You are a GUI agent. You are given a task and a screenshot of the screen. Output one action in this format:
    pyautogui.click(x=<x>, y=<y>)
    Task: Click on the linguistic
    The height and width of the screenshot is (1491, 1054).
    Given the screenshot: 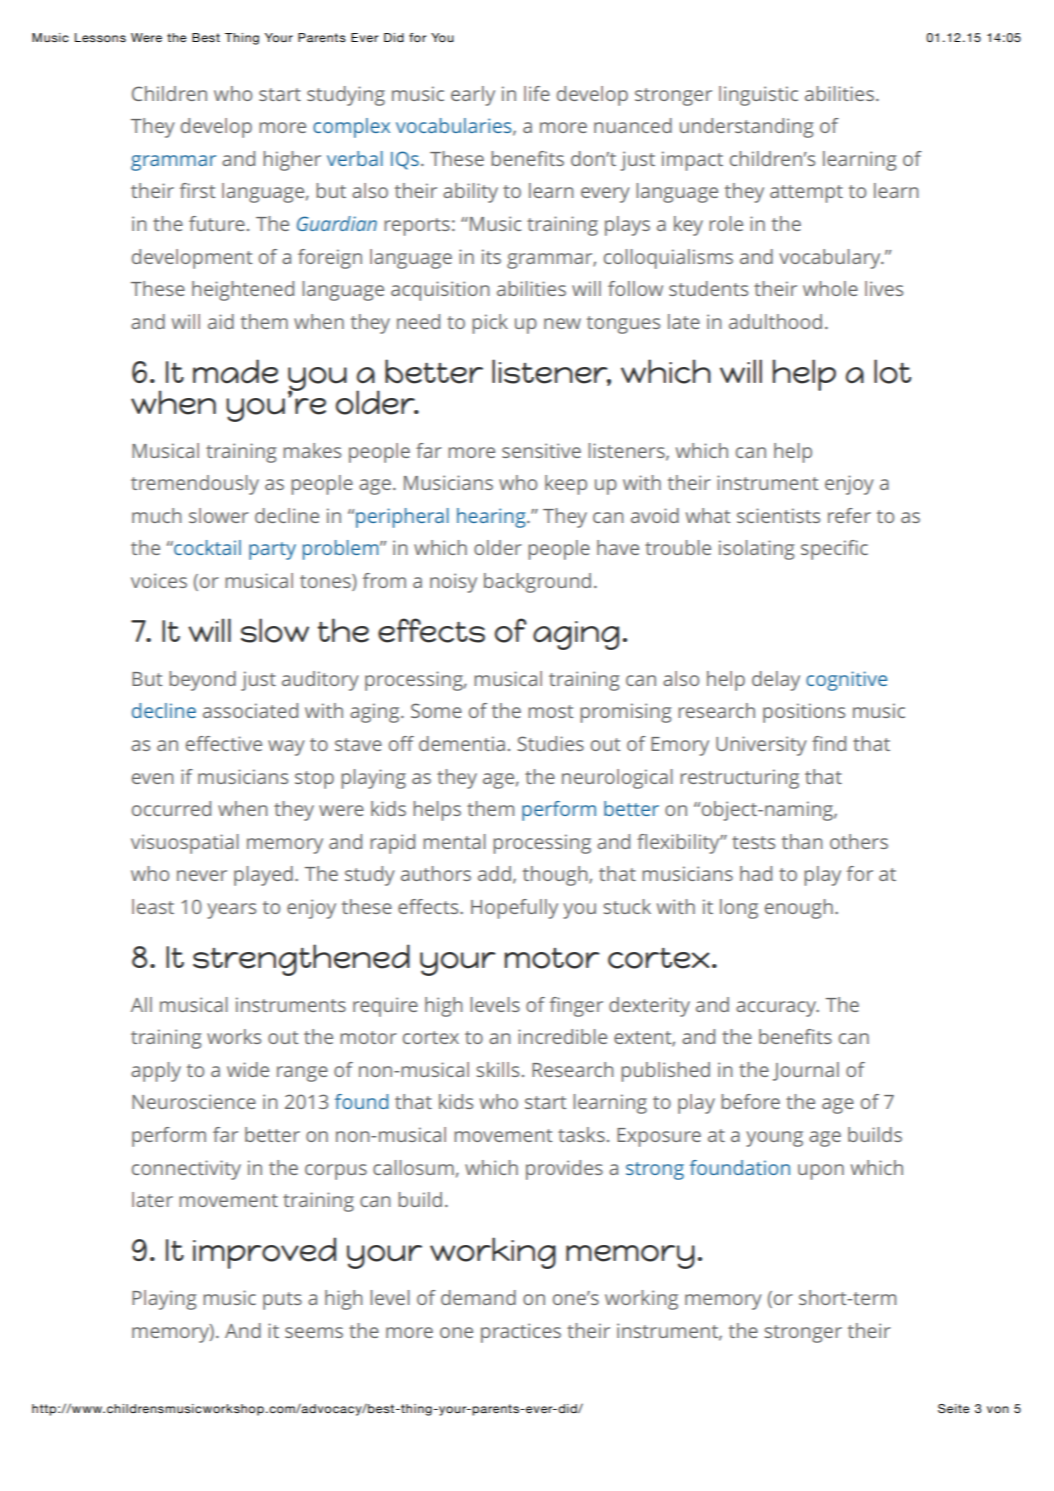 What is the action you would take?
    pyautogui.click(x=758, y=96)
